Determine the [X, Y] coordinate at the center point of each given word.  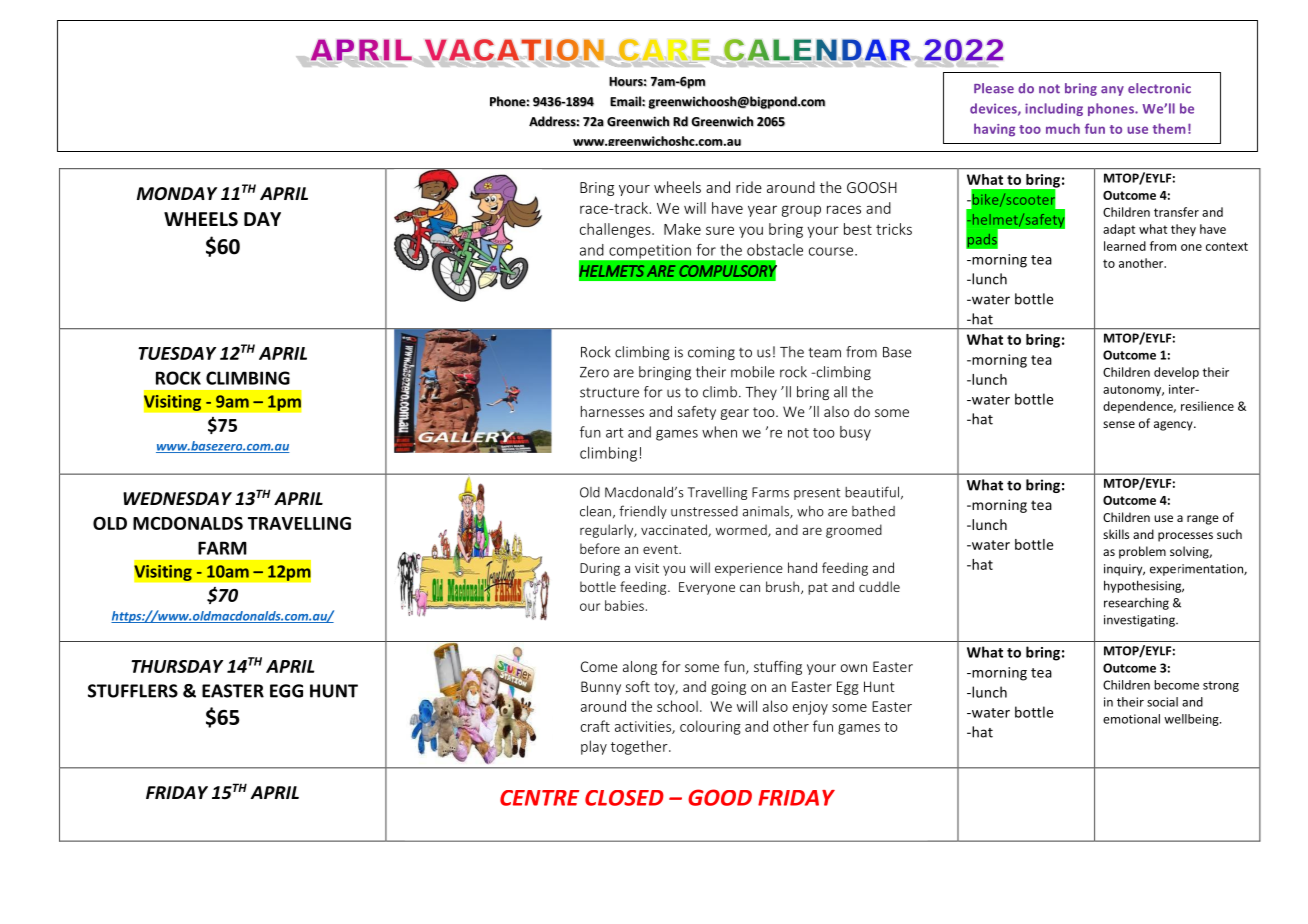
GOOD [720, 797]
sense [1119, 424]
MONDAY [177, 194]
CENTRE [539, 798]
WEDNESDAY [177, 499]
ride [749, 187]
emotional [1131, 719]
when [719, 432]
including [1054, 109]
